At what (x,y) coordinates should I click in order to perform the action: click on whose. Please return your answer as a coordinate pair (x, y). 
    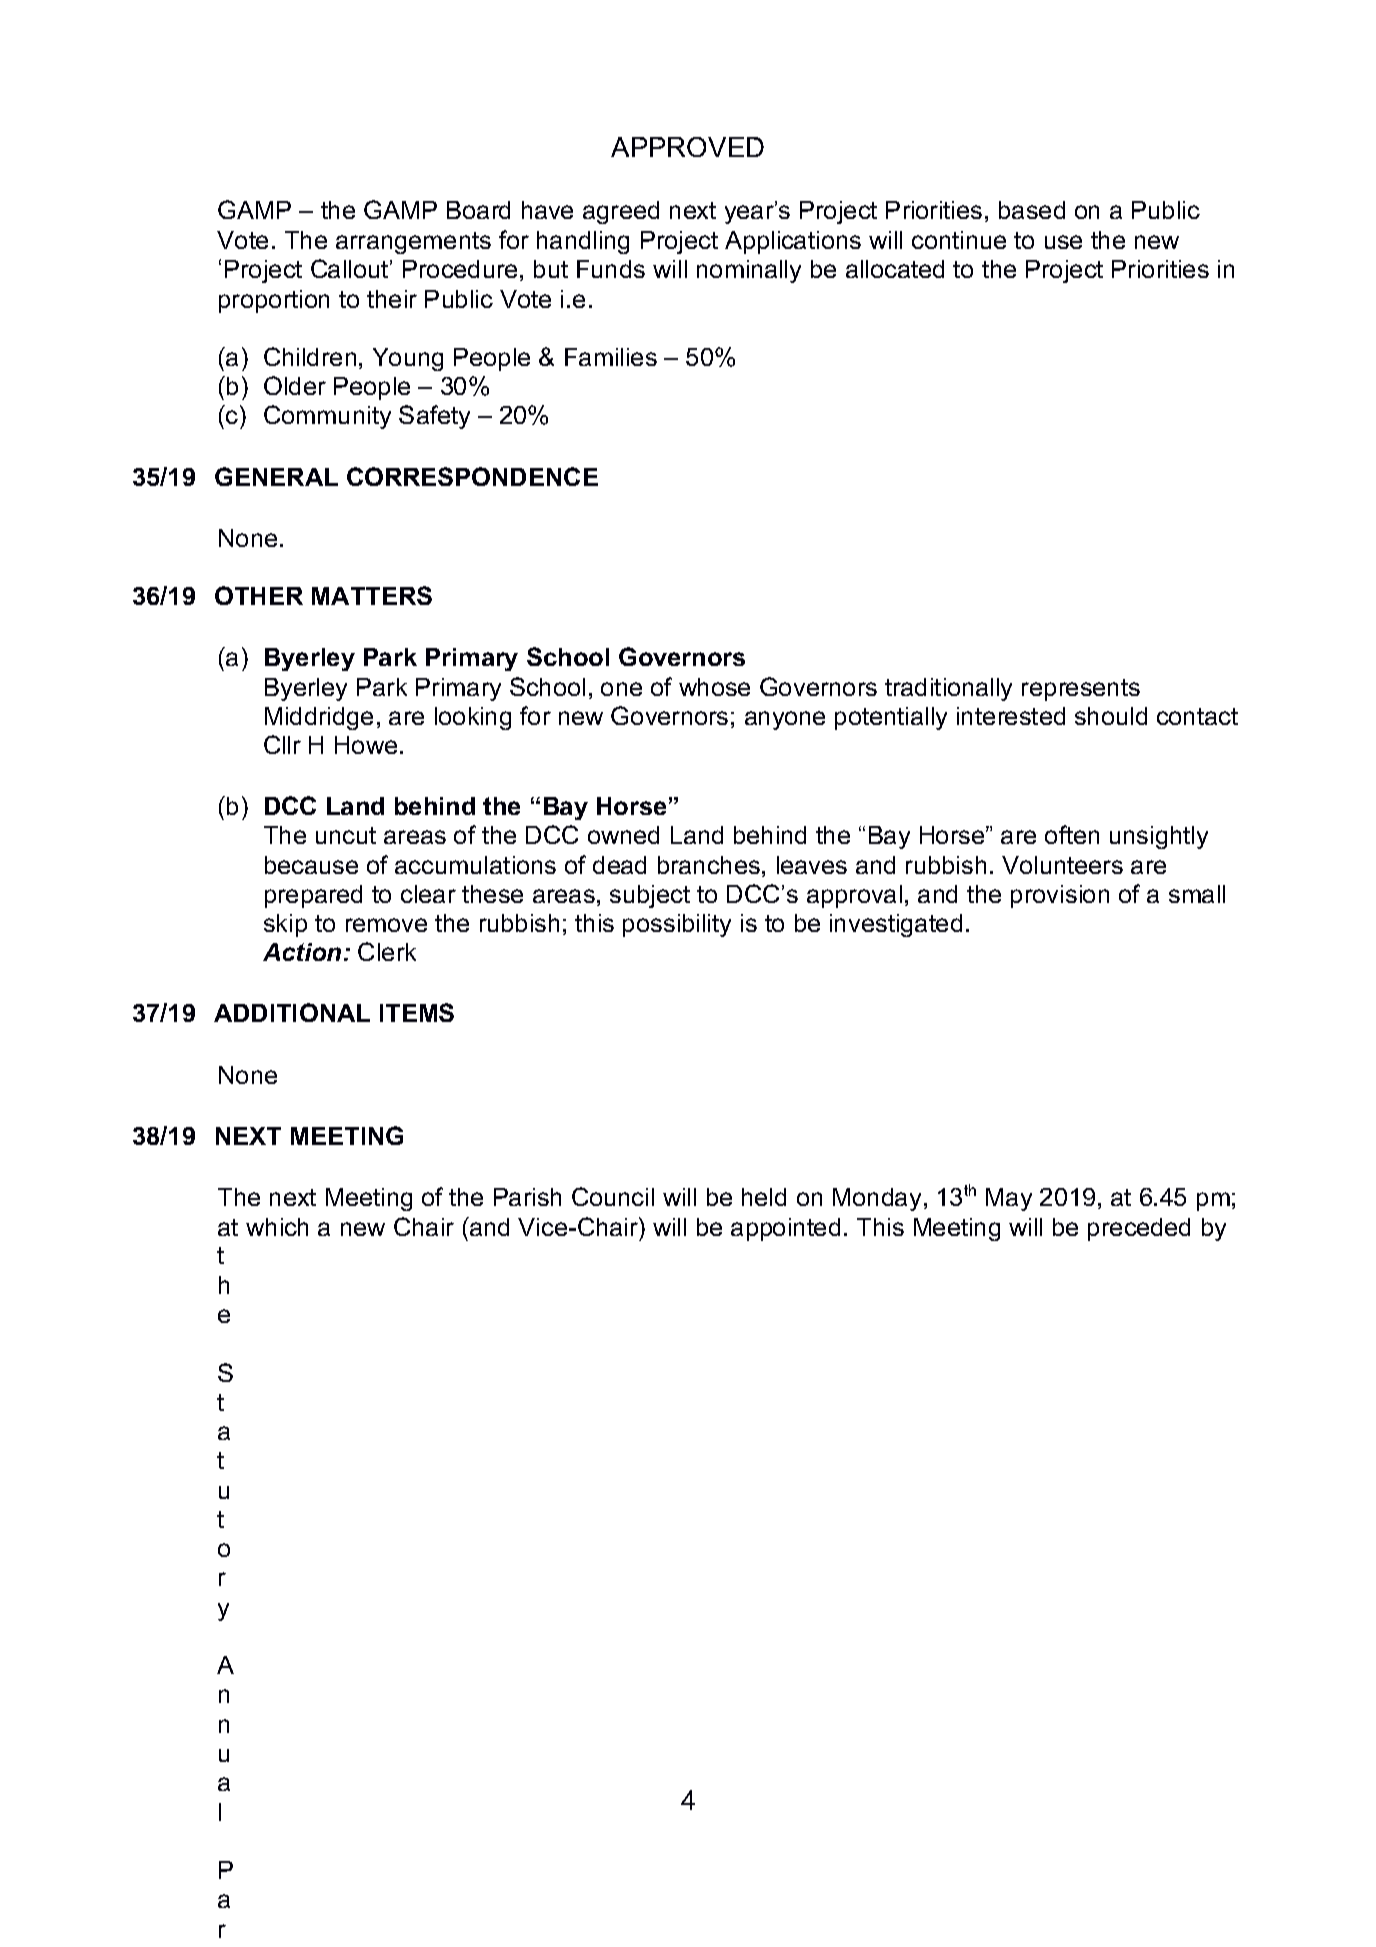
    Looking at the image, I should click on (714, 687).
